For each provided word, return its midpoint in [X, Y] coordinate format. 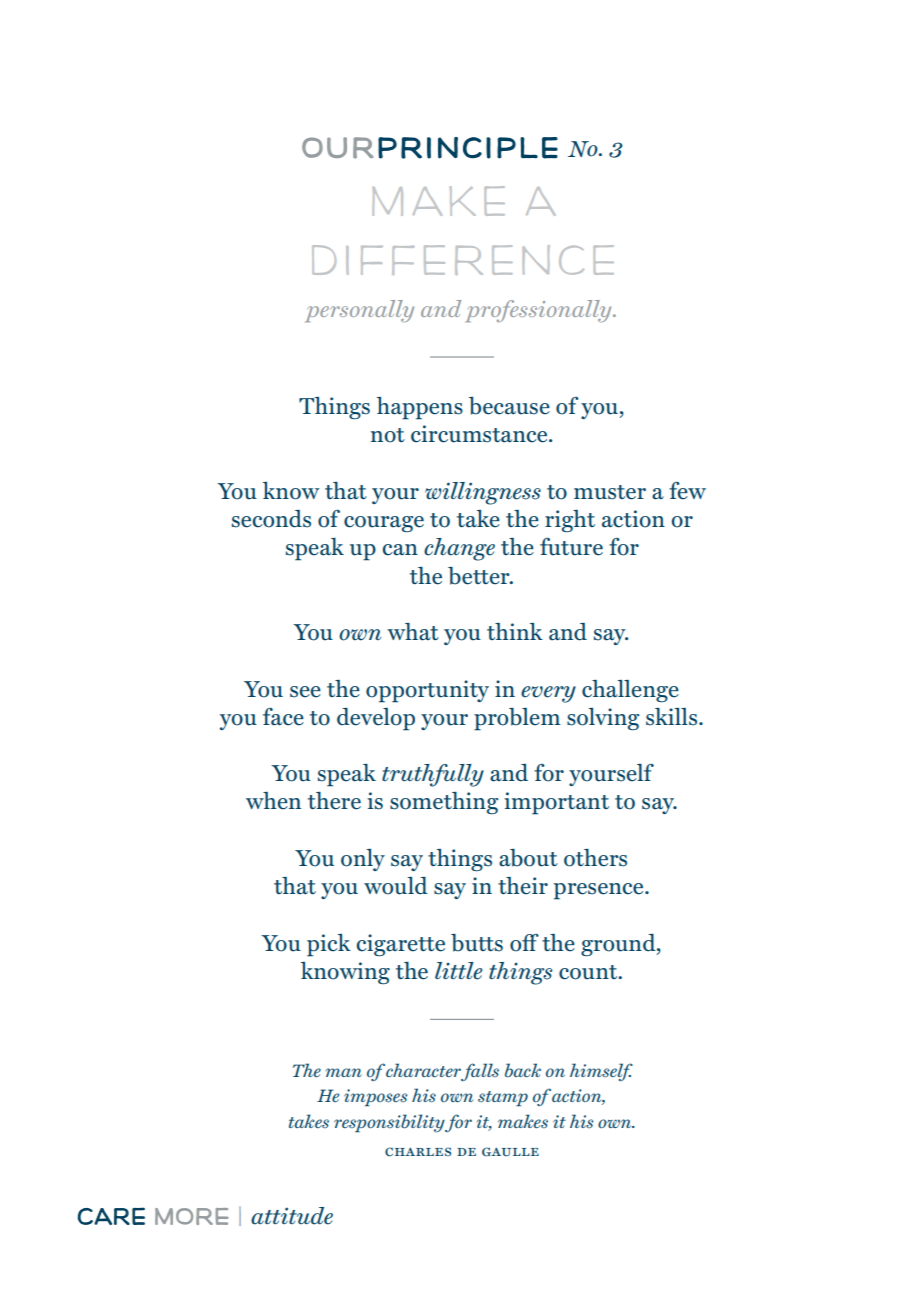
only [363, 860]
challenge [630, 691]
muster [610, 492]
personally [360, 311]
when [273, 801]
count [589, 972]
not [388, 435]
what [413, 632]
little [459, 971]
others [595, 858]
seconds [271, 519]
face [283, 717]
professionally [540, 311]
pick [329, 945]
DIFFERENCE [463, 260]
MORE [191, 1216]
